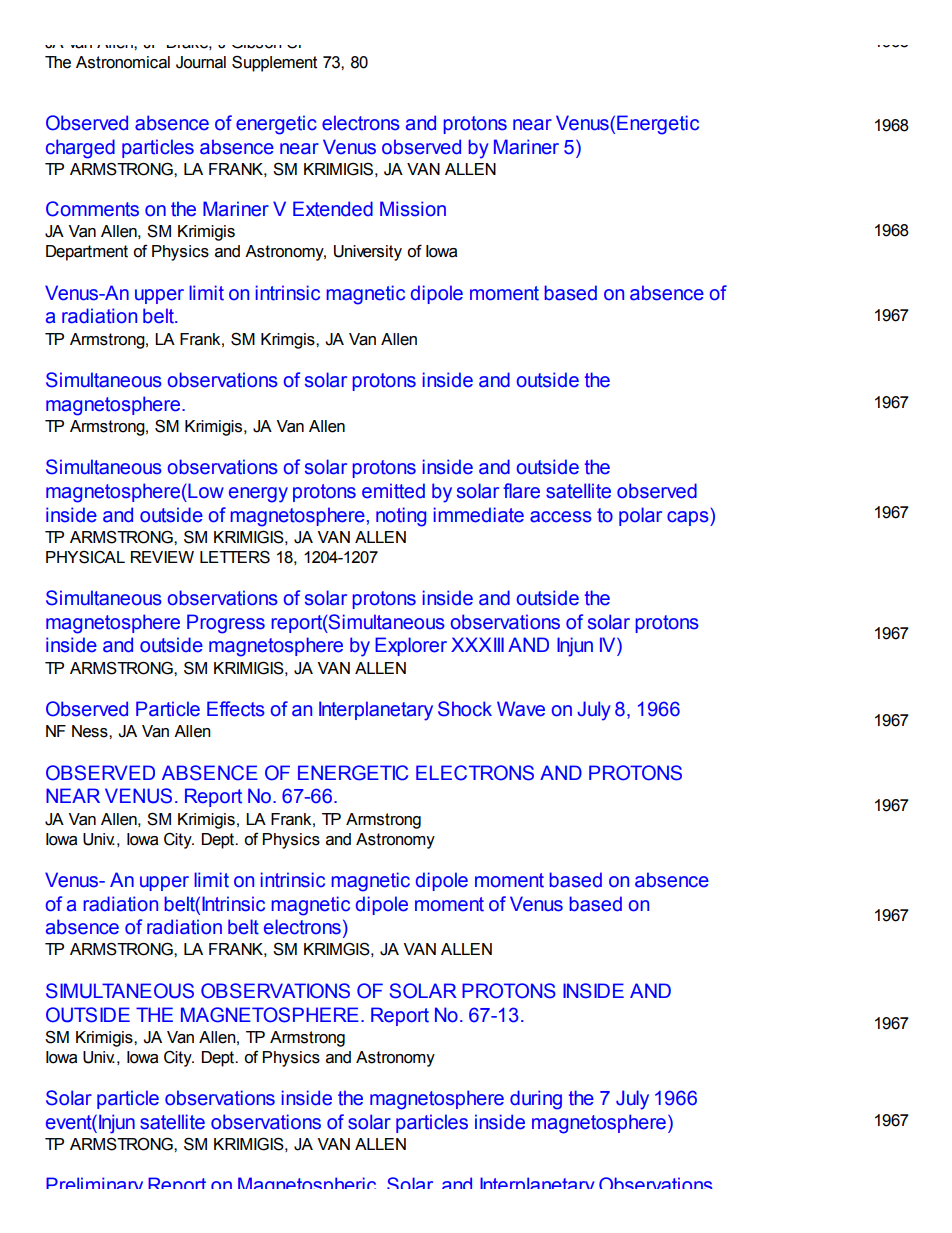 This page has height=1233, width=952. I want to click on emitted, so click(393, 491).
